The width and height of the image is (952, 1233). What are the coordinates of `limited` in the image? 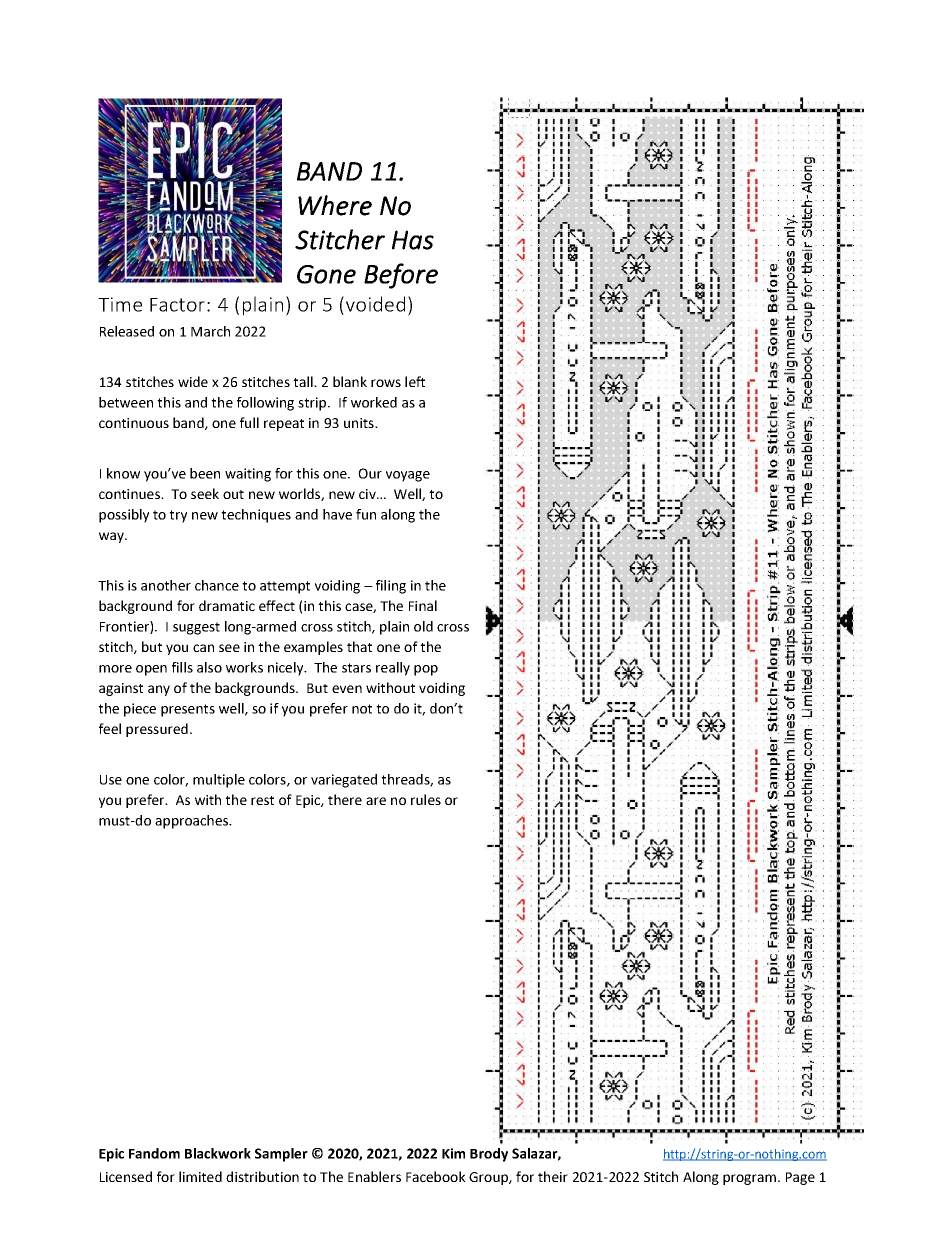 It's located at (200, 1176).
